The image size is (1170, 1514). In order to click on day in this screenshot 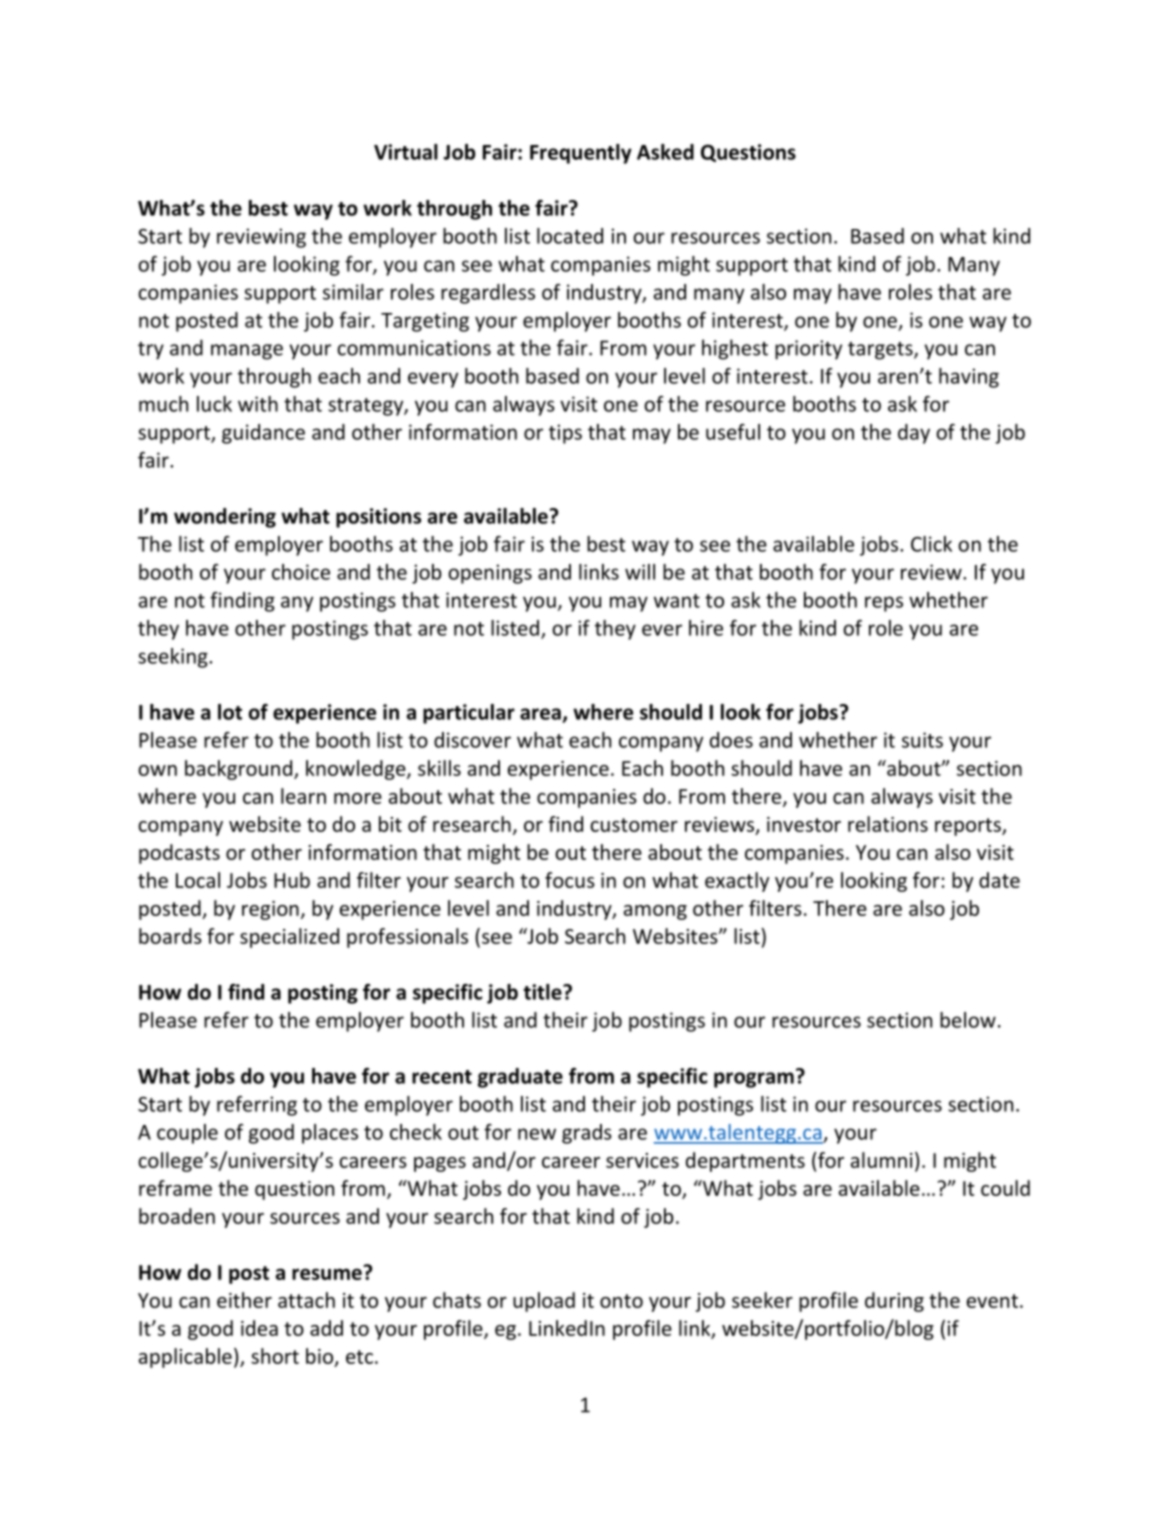, I will do `click(914, 434)`.
